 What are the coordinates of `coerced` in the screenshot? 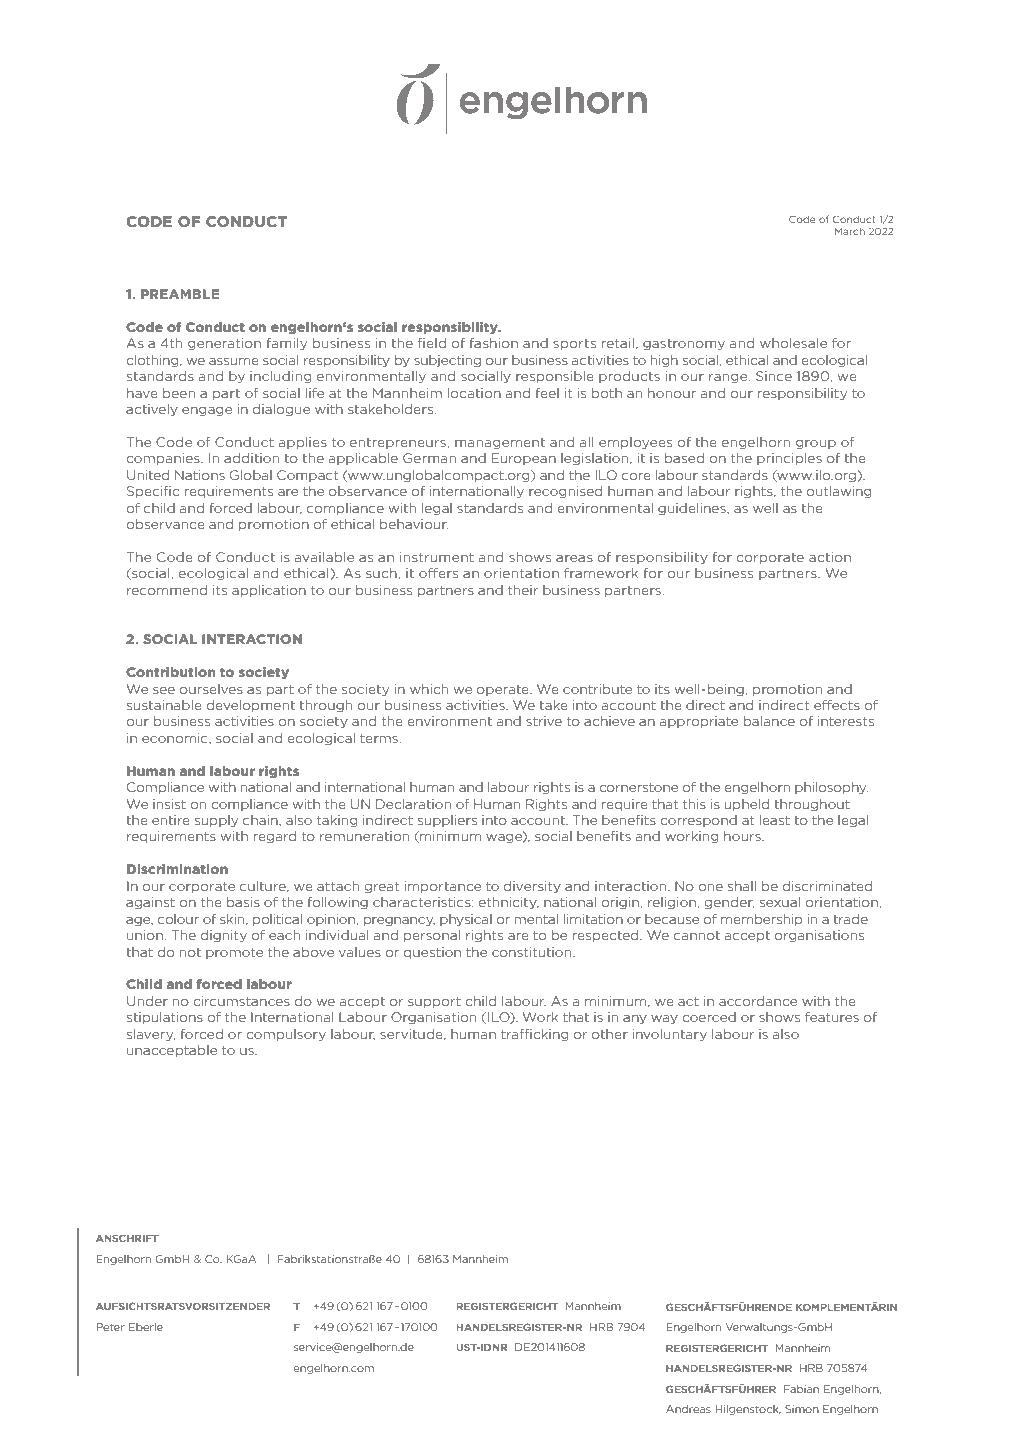 It's located at (709, 1017).
